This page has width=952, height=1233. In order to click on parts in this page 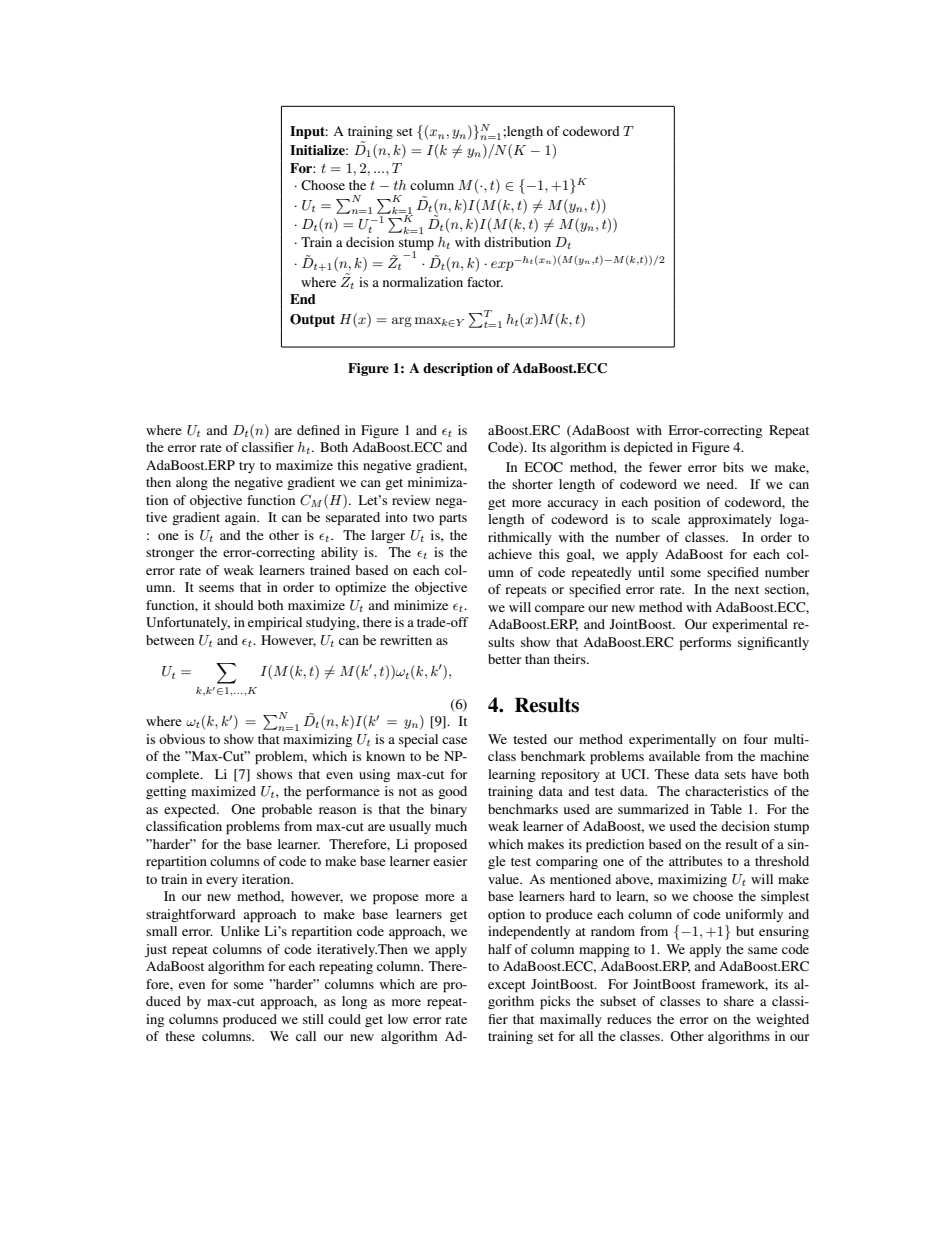, I will do `click(453, 520)`.
